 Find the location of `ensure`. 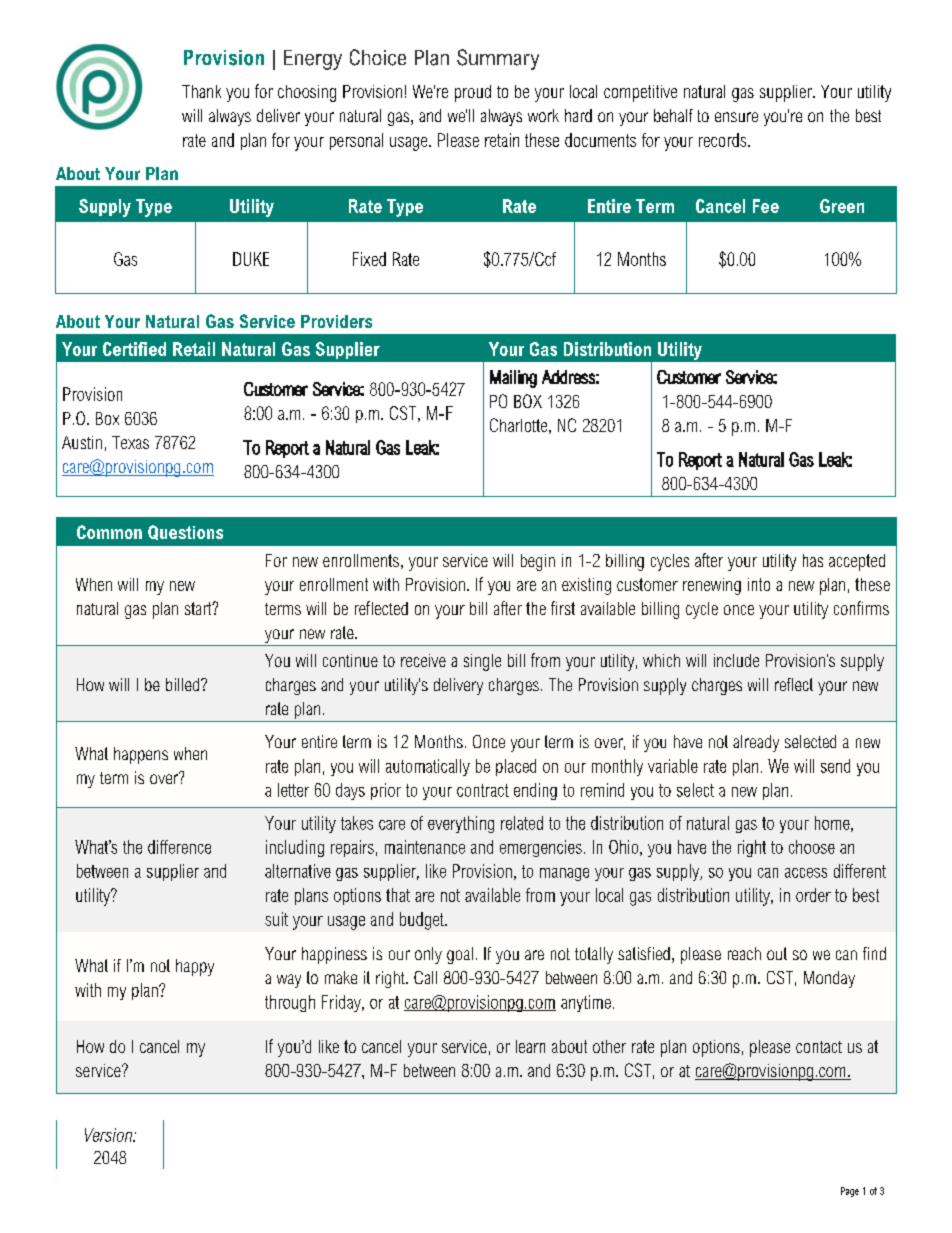

ensure is located at coordinates (736, 117).
